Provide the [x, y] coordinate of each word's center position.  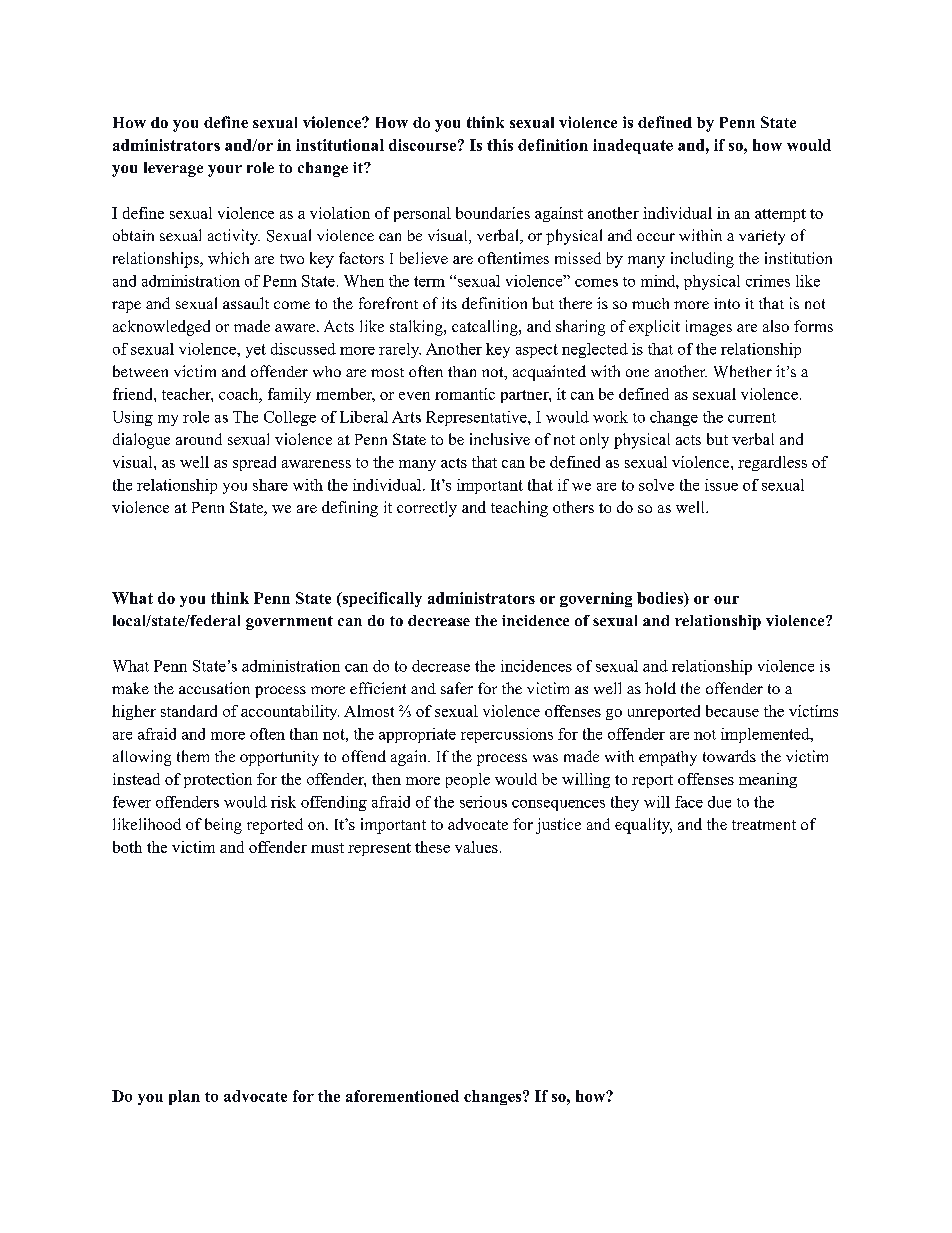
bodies [661, 598]
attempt [780, 215]
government [289, 623]
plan [184, 1097]
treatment [764, 825]
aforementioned [402, 1096]
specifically [381, 599]
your [225, 171]
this [500, 145]
